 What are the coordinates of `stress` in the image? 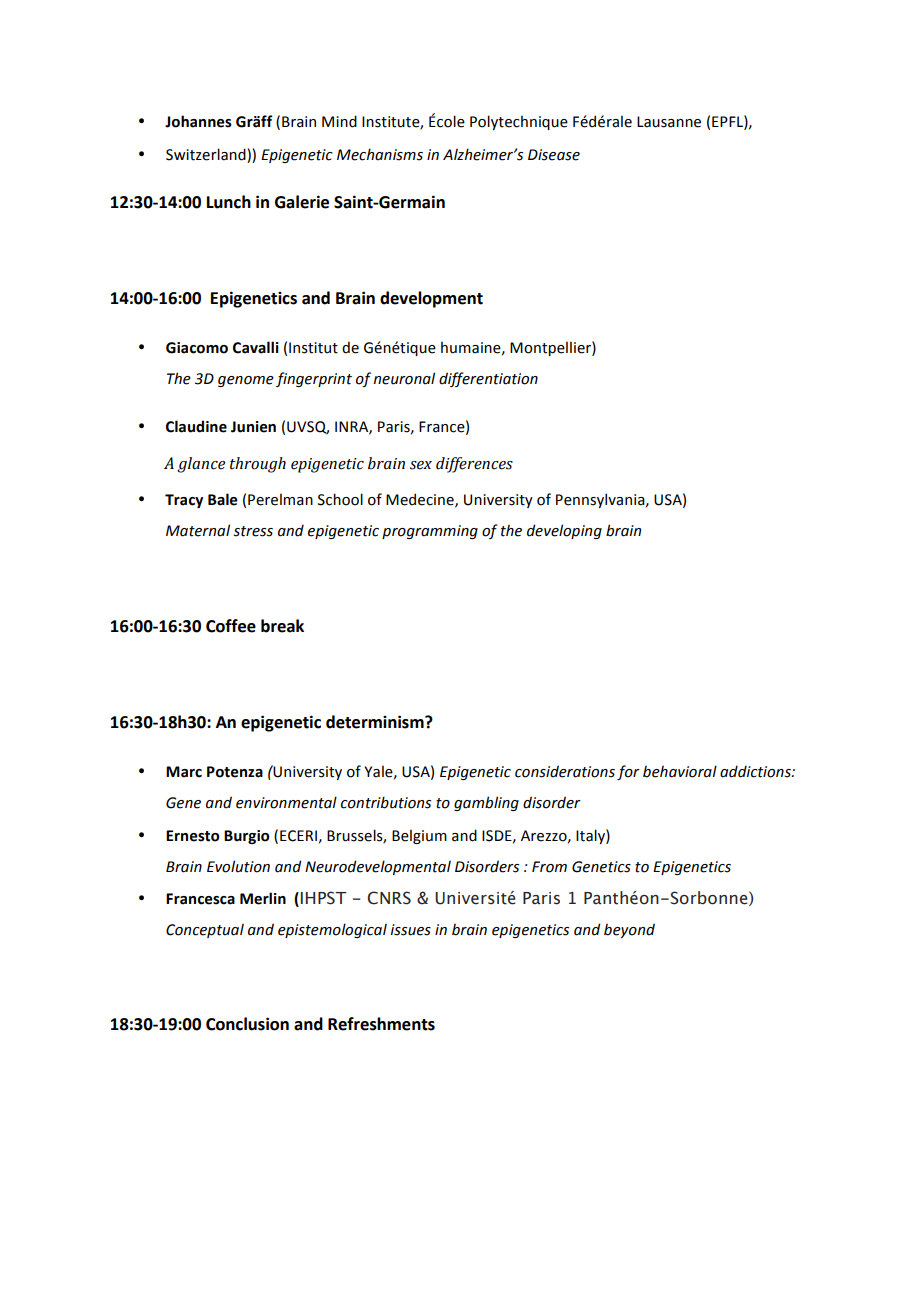 It's located at (253, 531).
